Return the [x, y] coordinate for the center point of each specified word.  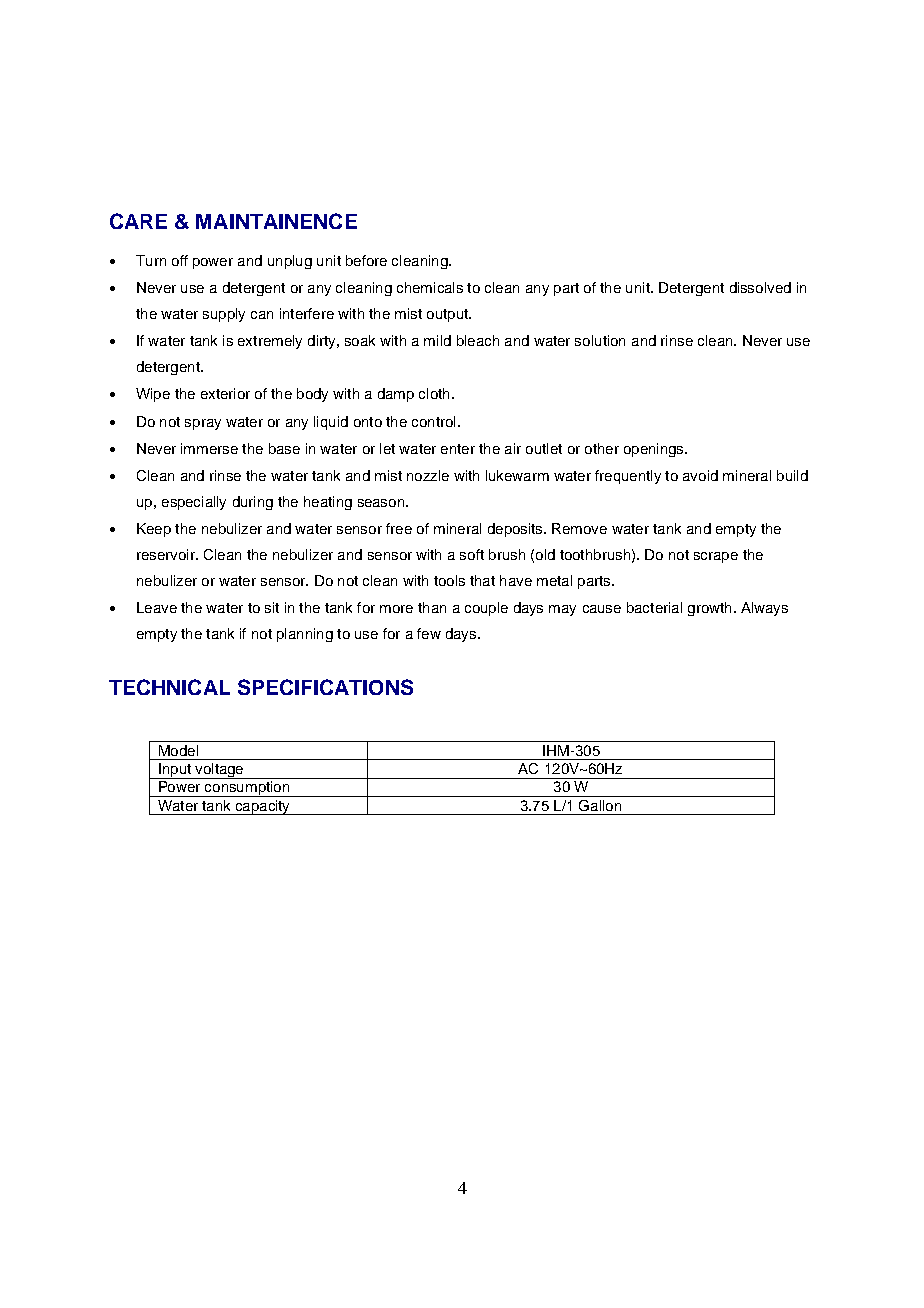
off [180, 260]
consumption [247, 789]
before [366, 260]
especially [194, 503]
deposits [516, 530]
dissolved [760, 287]
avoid [700, 475]
